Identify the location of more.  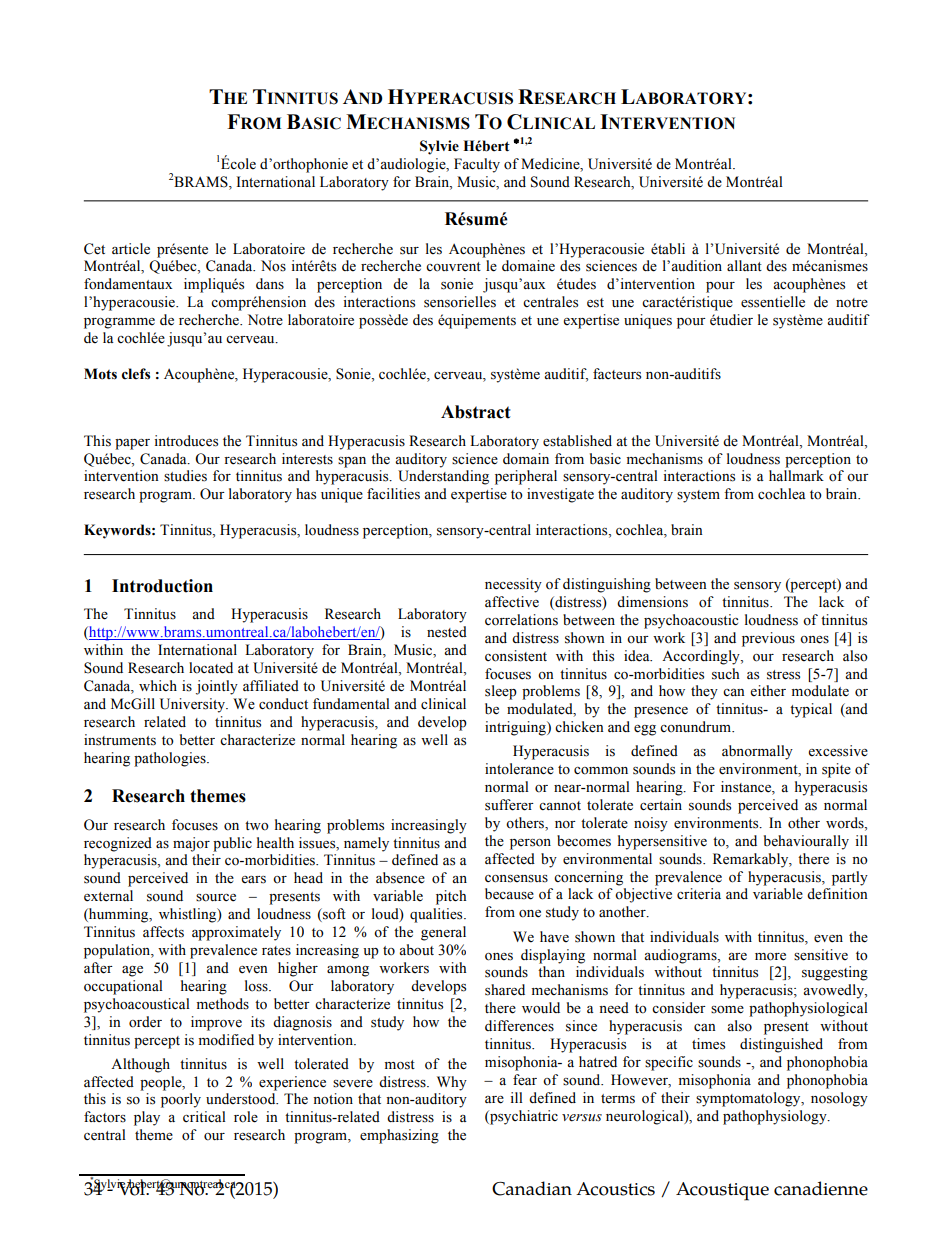
(770, 957).
